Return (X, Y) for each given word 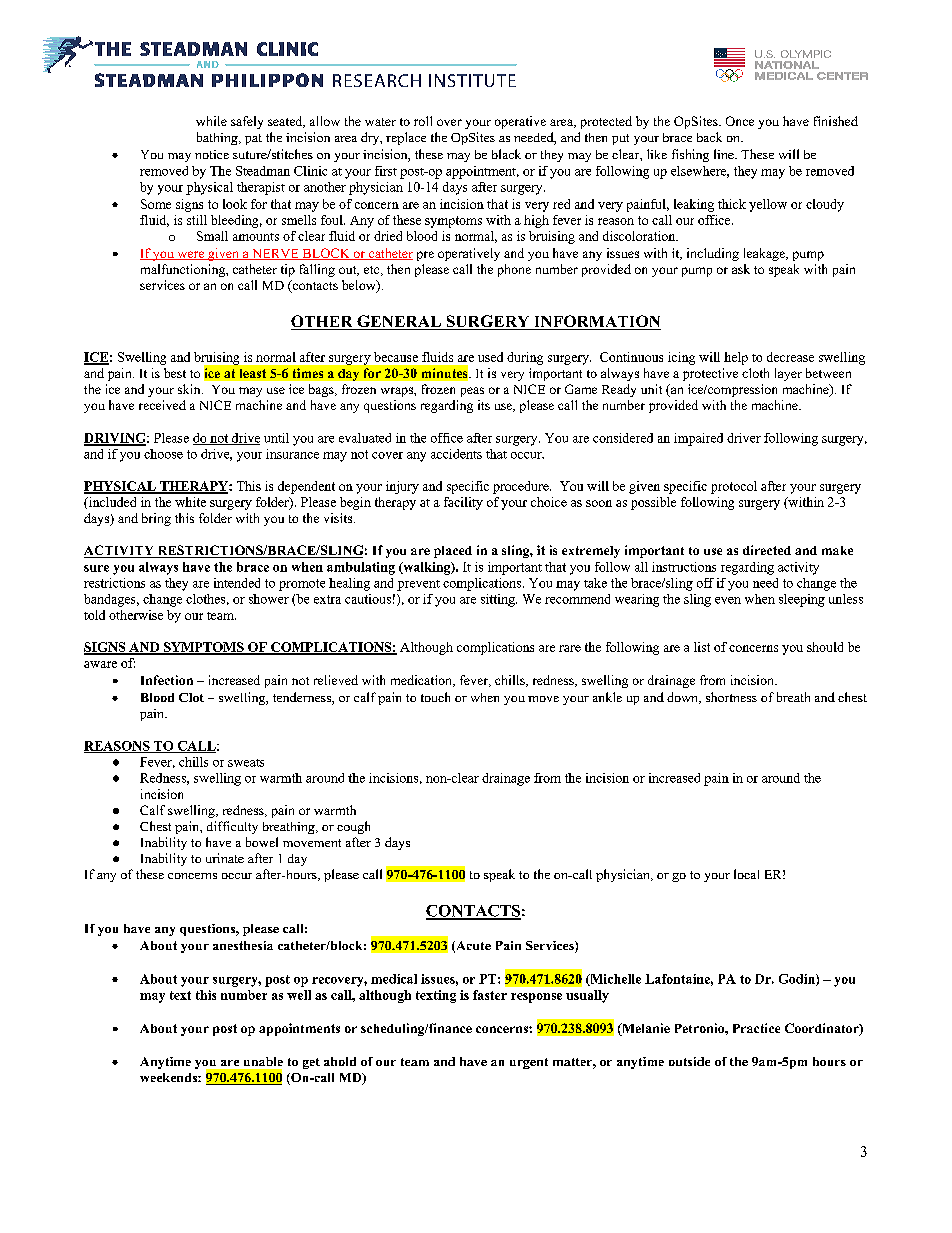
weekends (169, 1077)
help (736, 358)
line (725, 154)
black (506, 154)
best (175, 373)
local (746, 874)
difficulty (232, 827)
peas (472, 392)
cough (353, 827)
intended (237, 583)
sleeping (802, 600)
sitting (499, 600)
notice (212, 154)
